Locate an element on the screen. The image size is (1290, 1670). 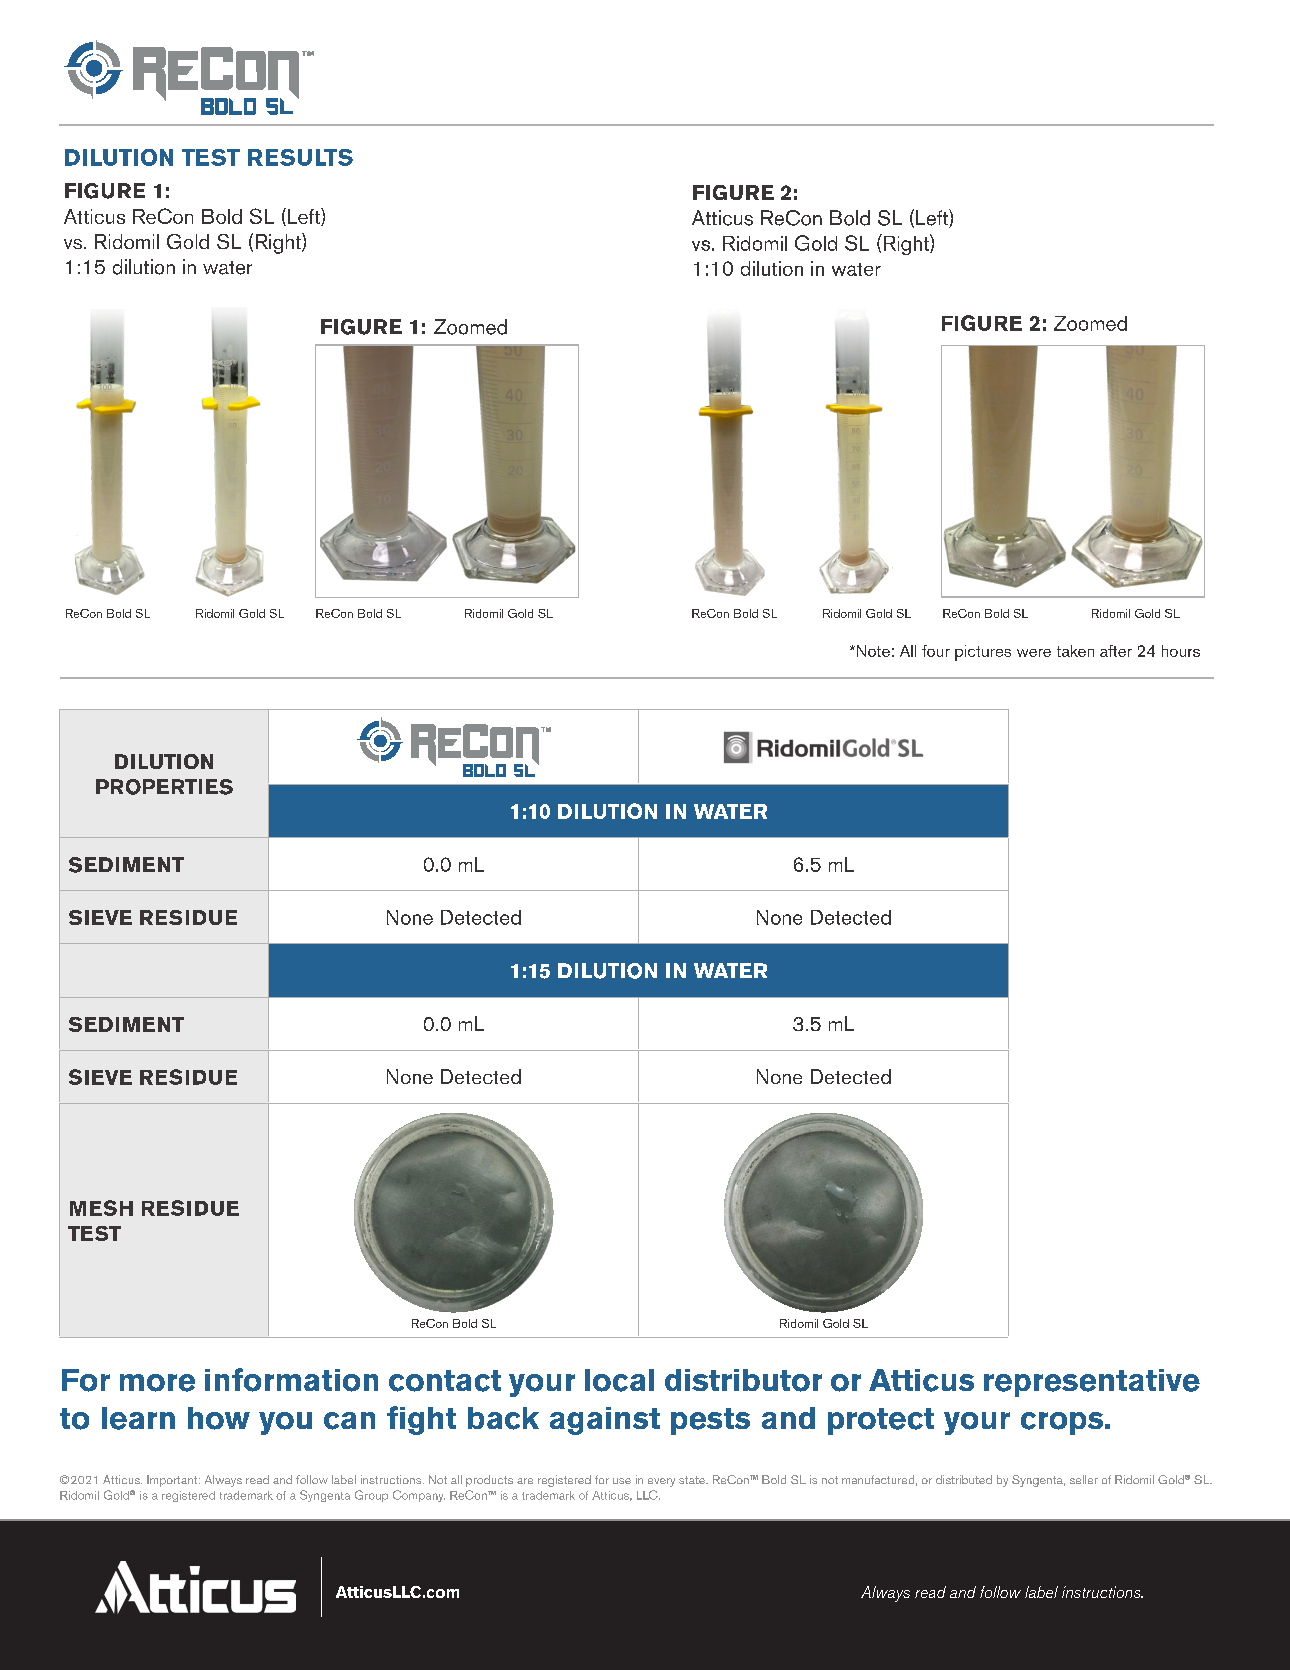
PROPERTIES is located at coordinates (164, 787).
